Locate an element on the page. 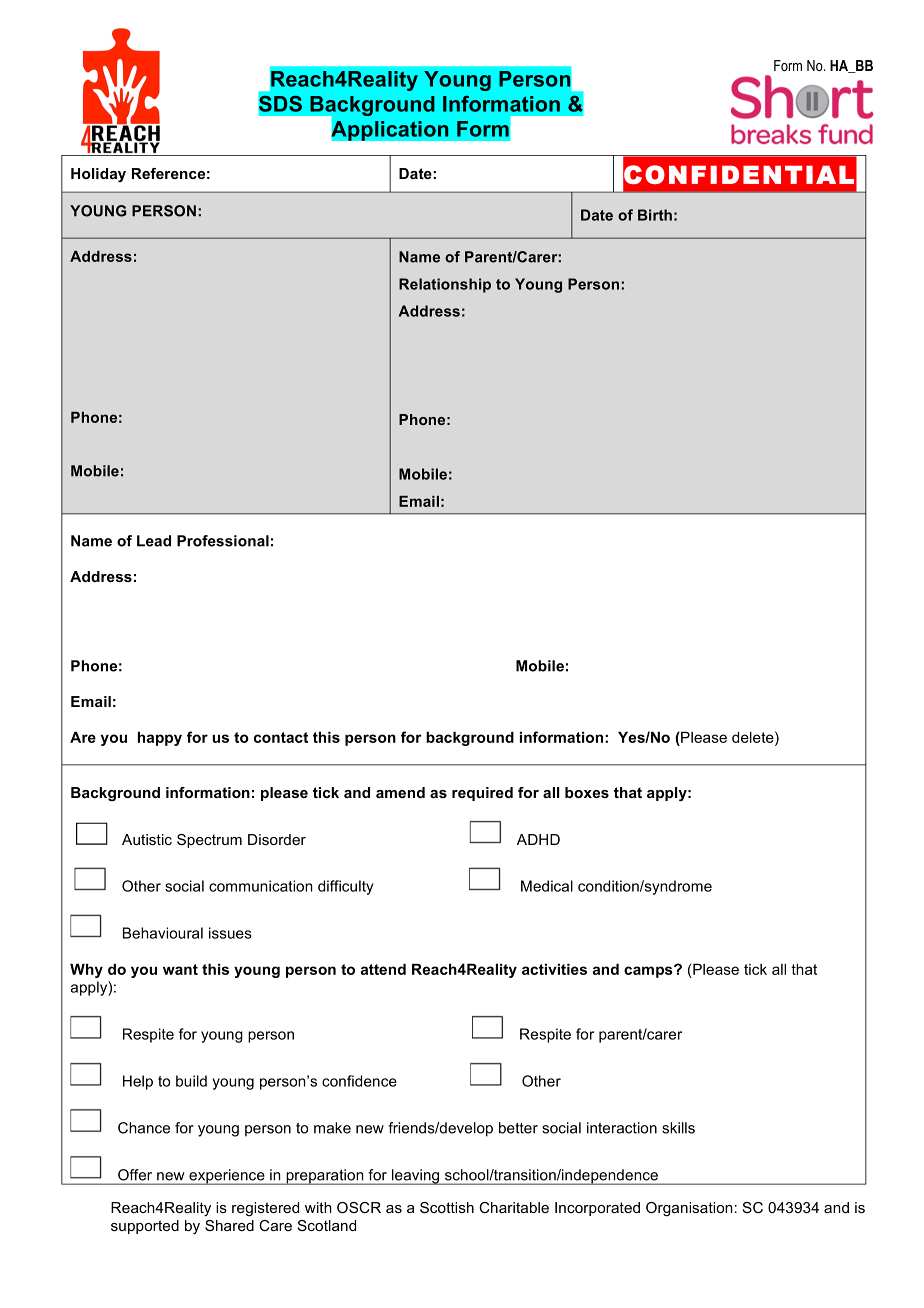  Lead is located at coordinates (154, 541).
